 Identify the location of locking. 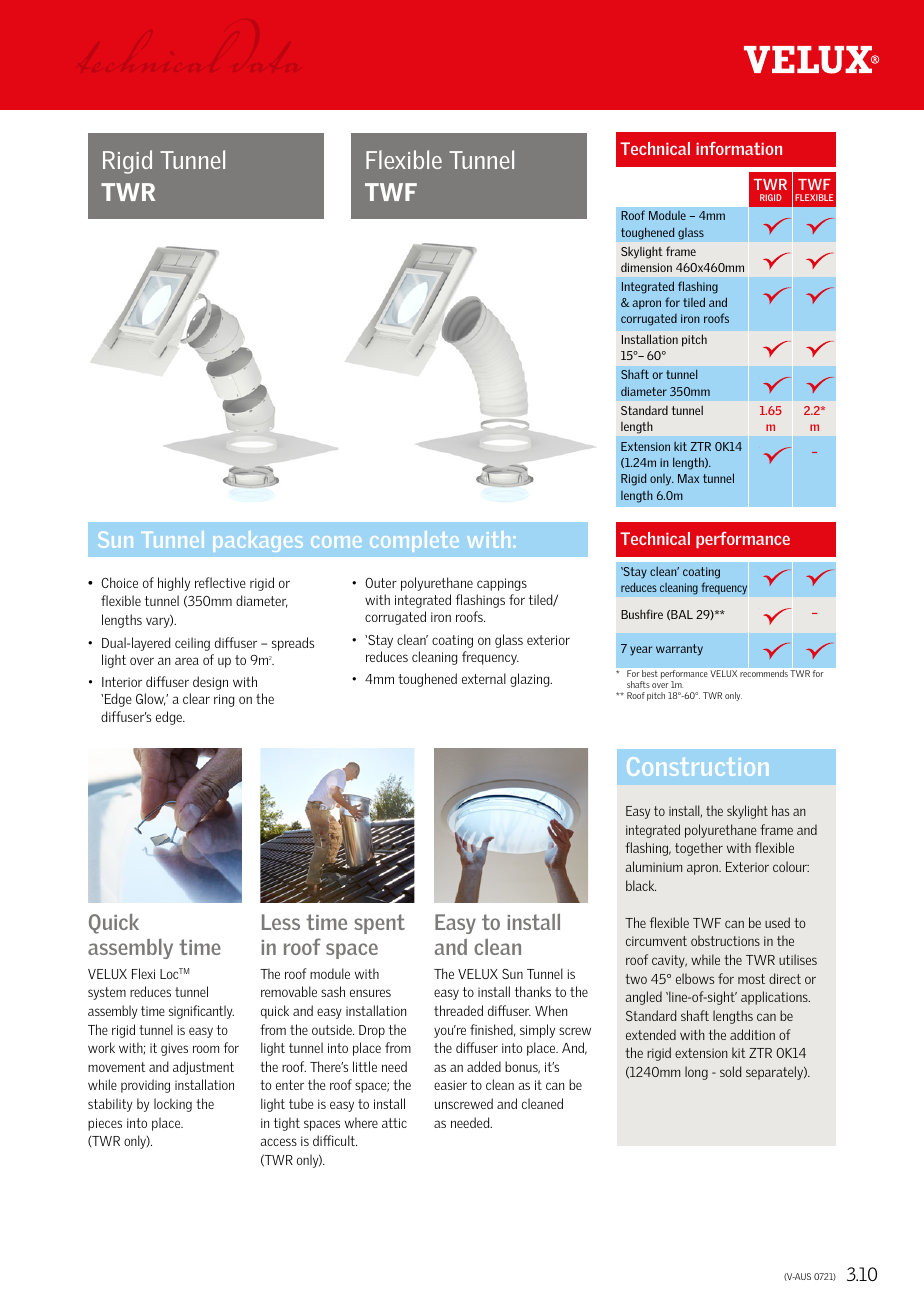
(173, 1105).
